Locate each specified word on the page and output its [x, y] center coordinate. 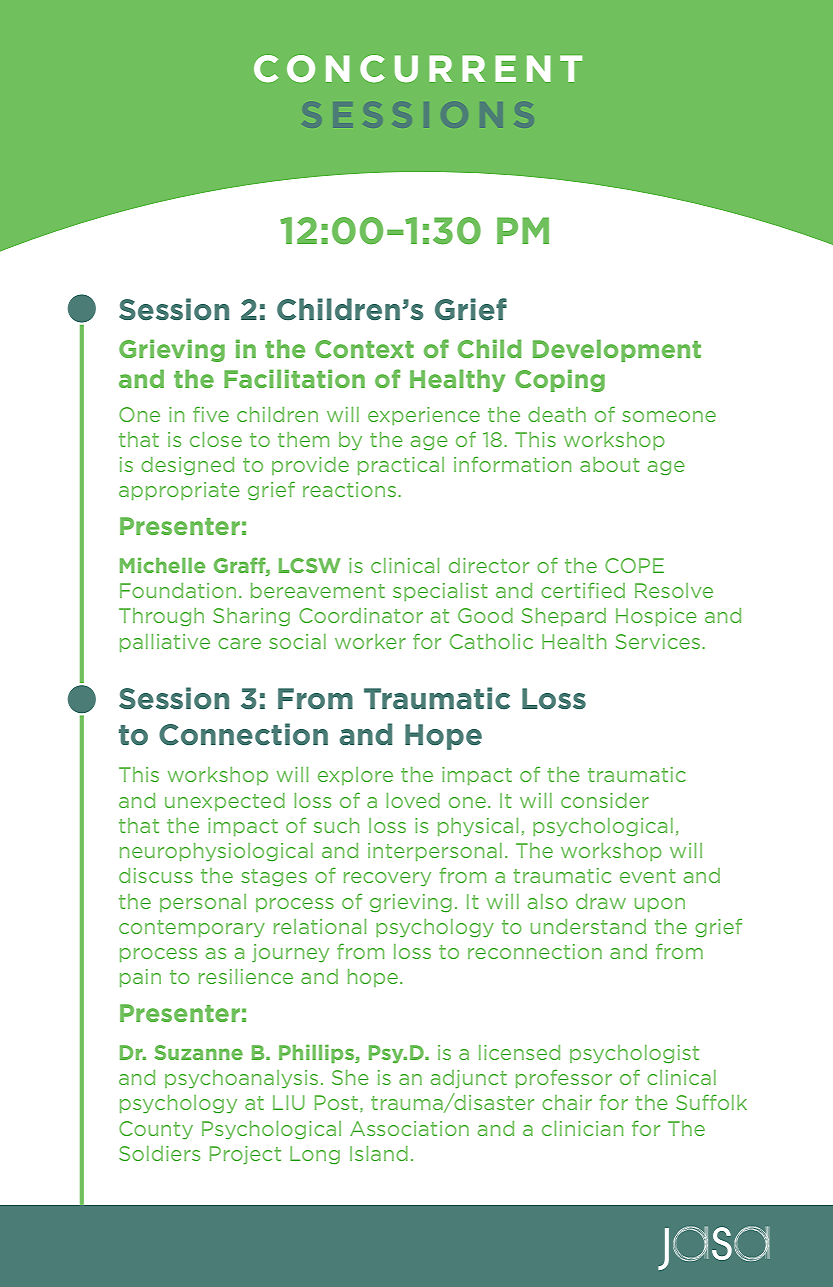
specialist [440, 592]
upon [659, 905]
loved [413, 800]
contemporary [192, 929]
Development [617, 350]
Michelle [162, 565]
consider [605, 800]
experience [424, 416]
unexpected [225, 802]
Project [245, 1155]
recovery [387, 879]
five [211, 414]
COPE [634, 565]
